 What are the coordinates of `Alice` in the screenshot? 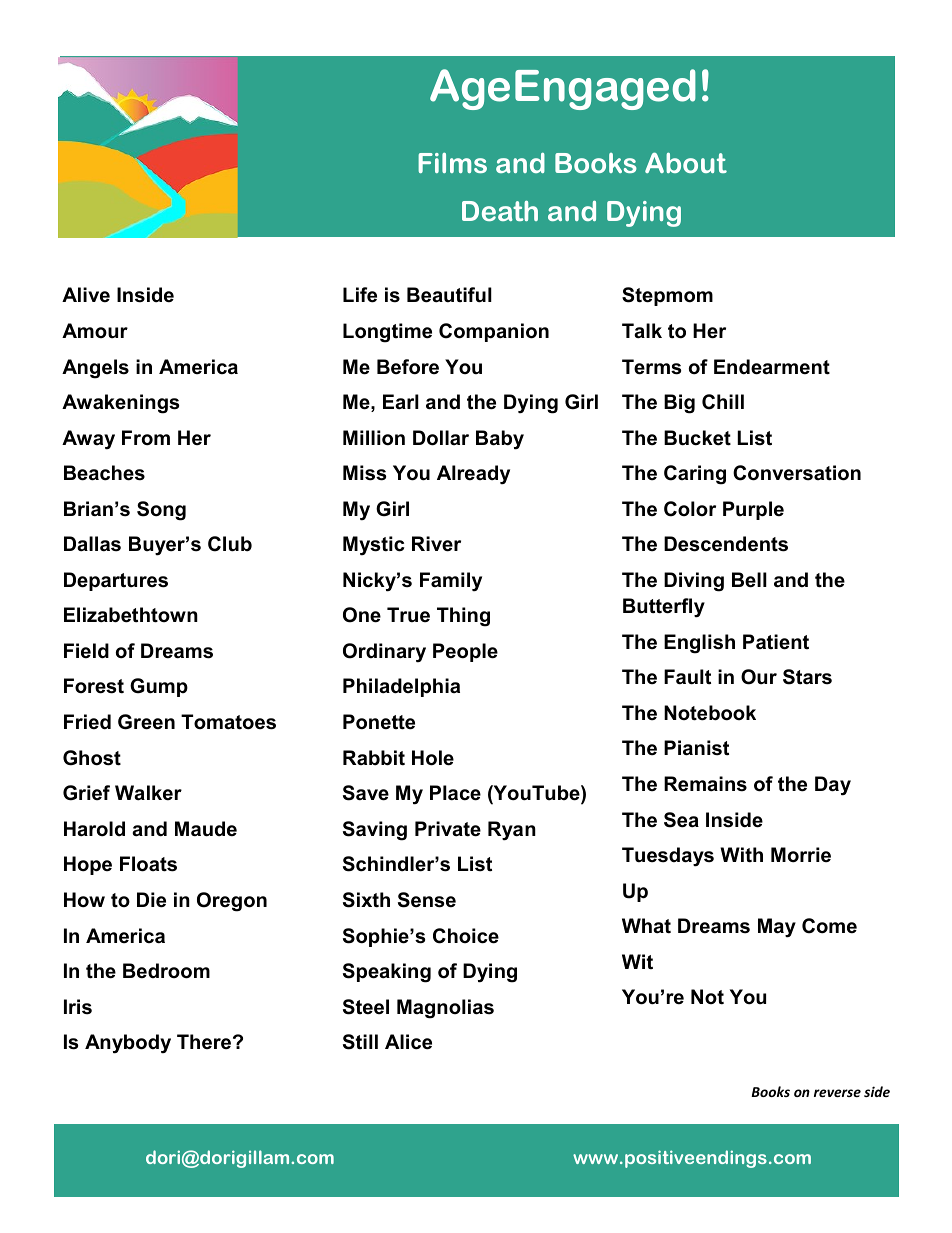 It's located at (408, 1042).
